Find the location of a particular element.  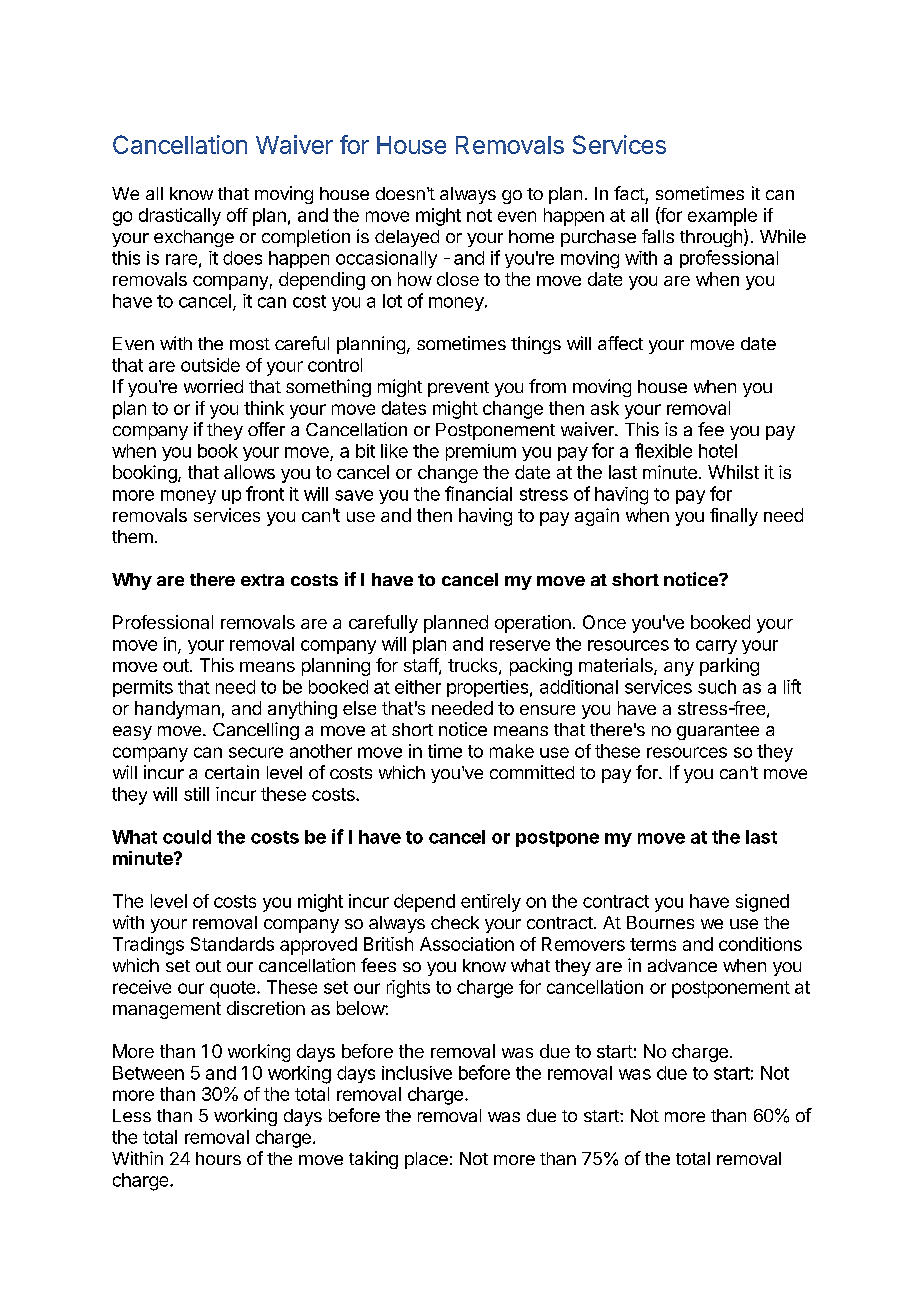

hours is located at coordinates (218, 1158).
